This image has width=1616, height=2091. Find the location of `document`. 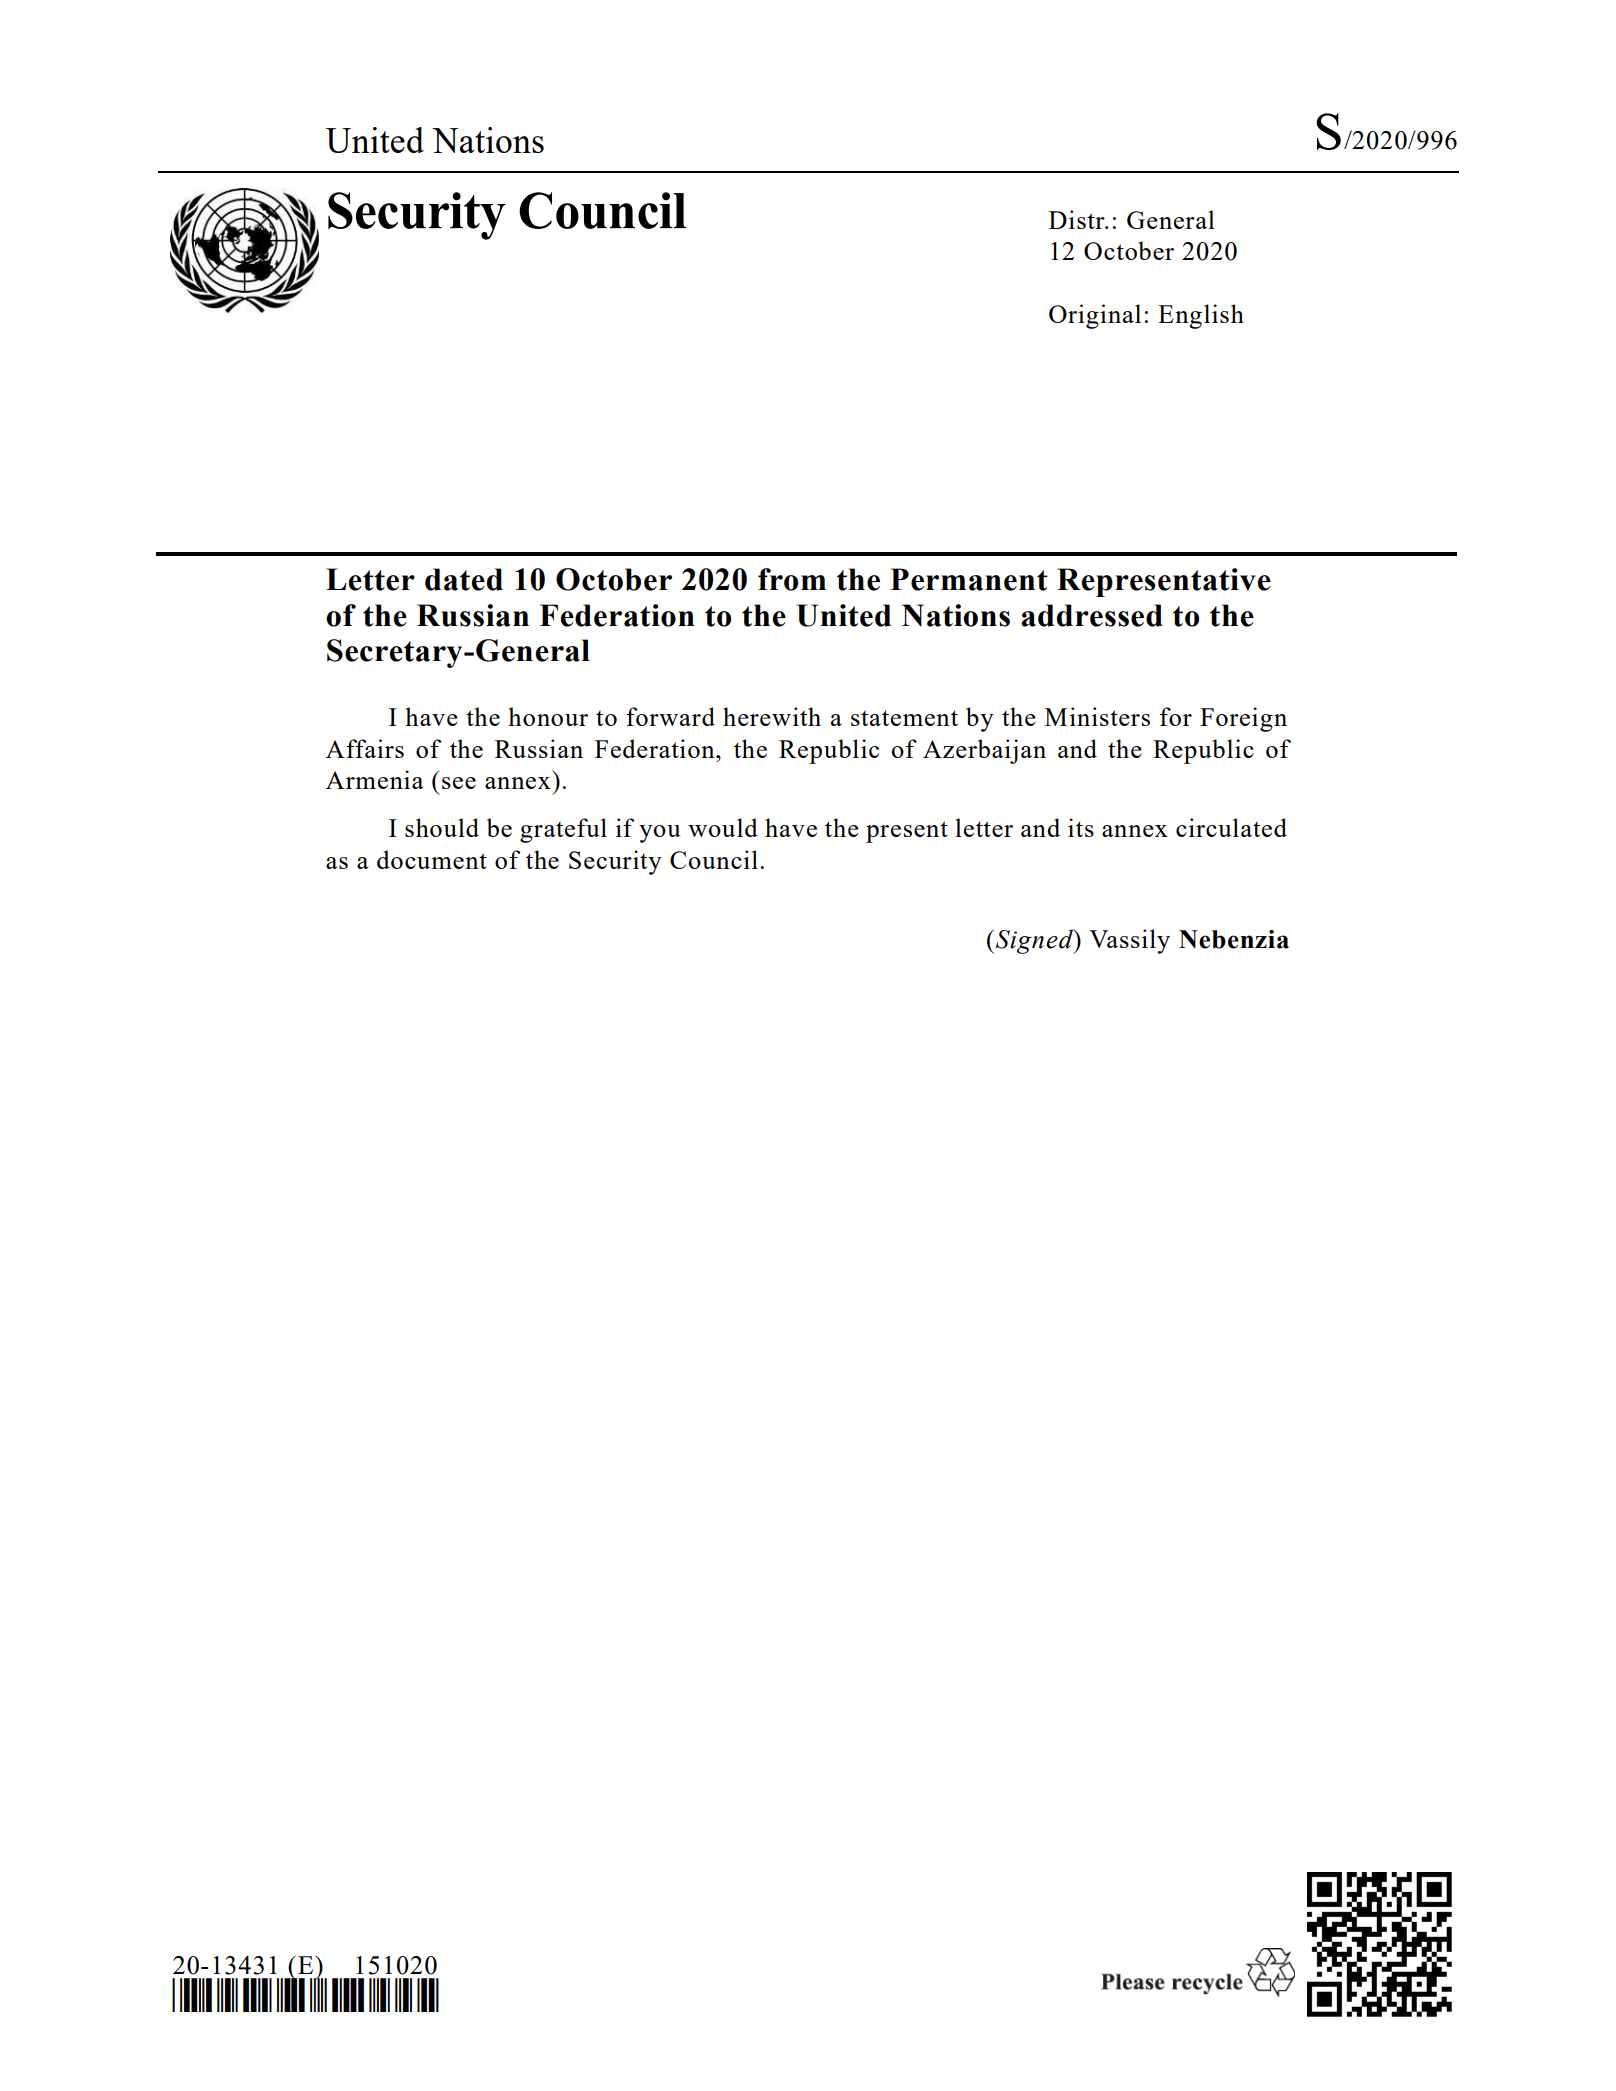

document is located at coordinates (432, 859).
